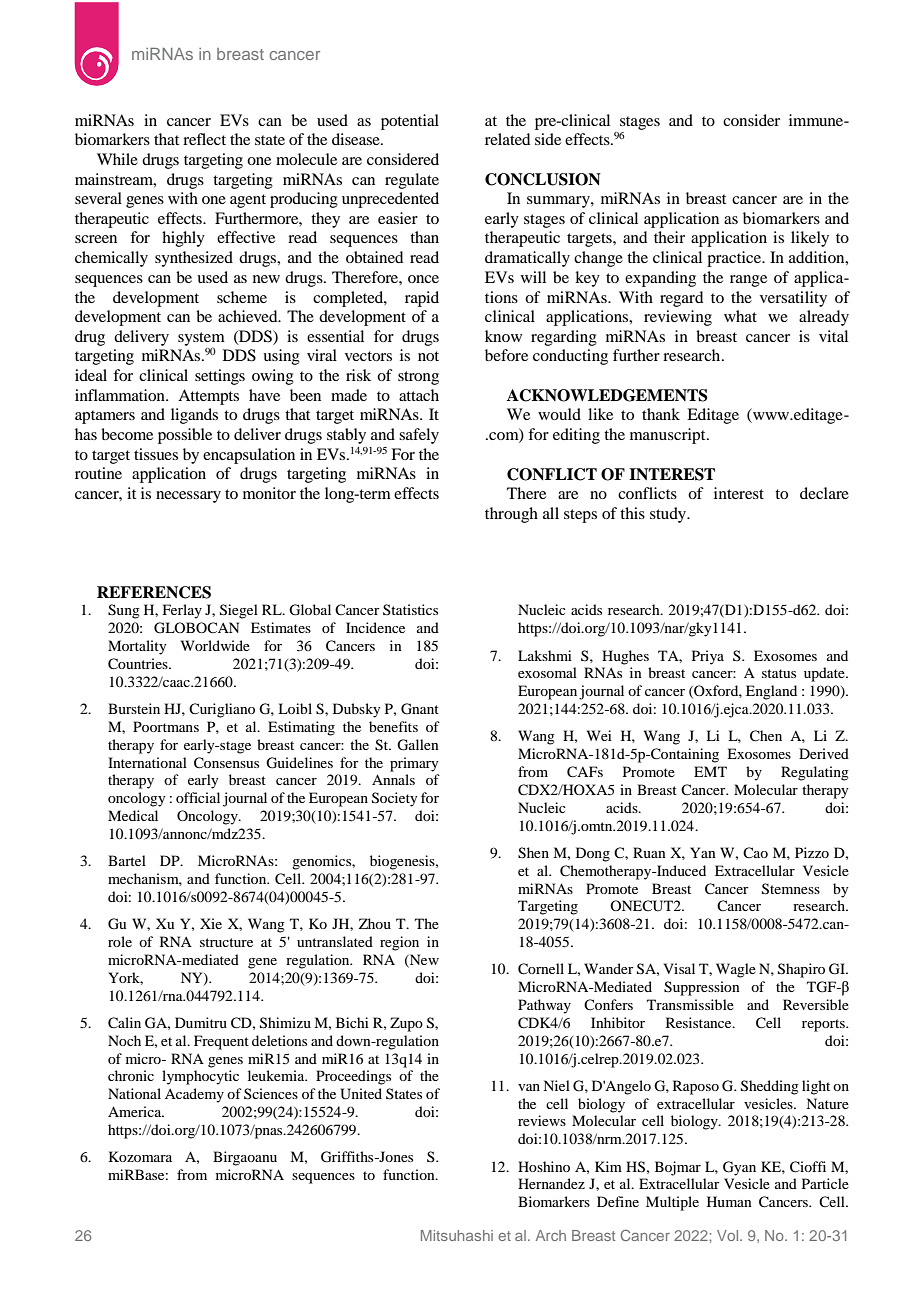 The width and height of the screenshot is (924, 1308). What do you see at coordinates (204, 139) in the screenshot?
I see `reflect` at bounding box center [204, 139].
